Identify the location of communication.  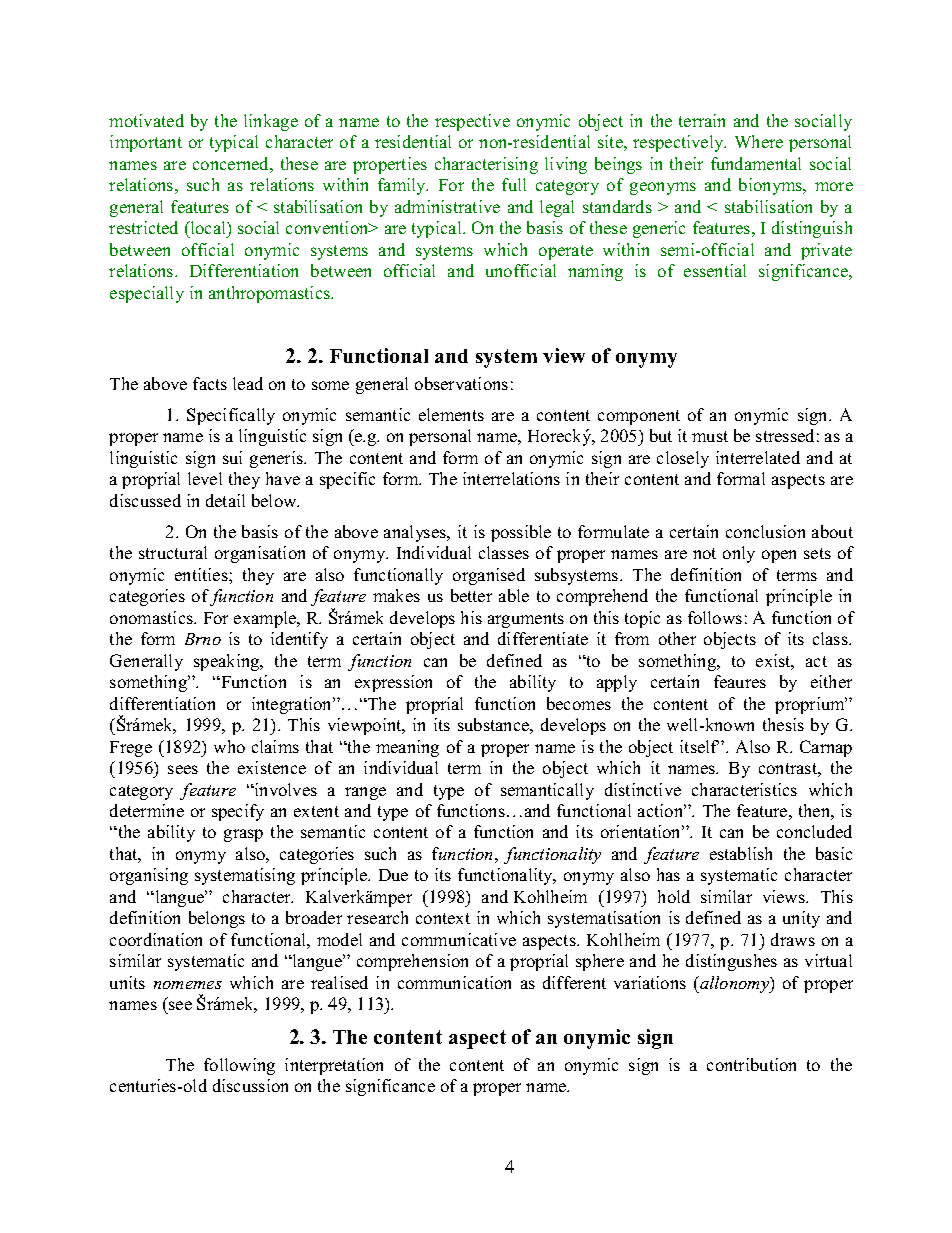
(454, 982).
